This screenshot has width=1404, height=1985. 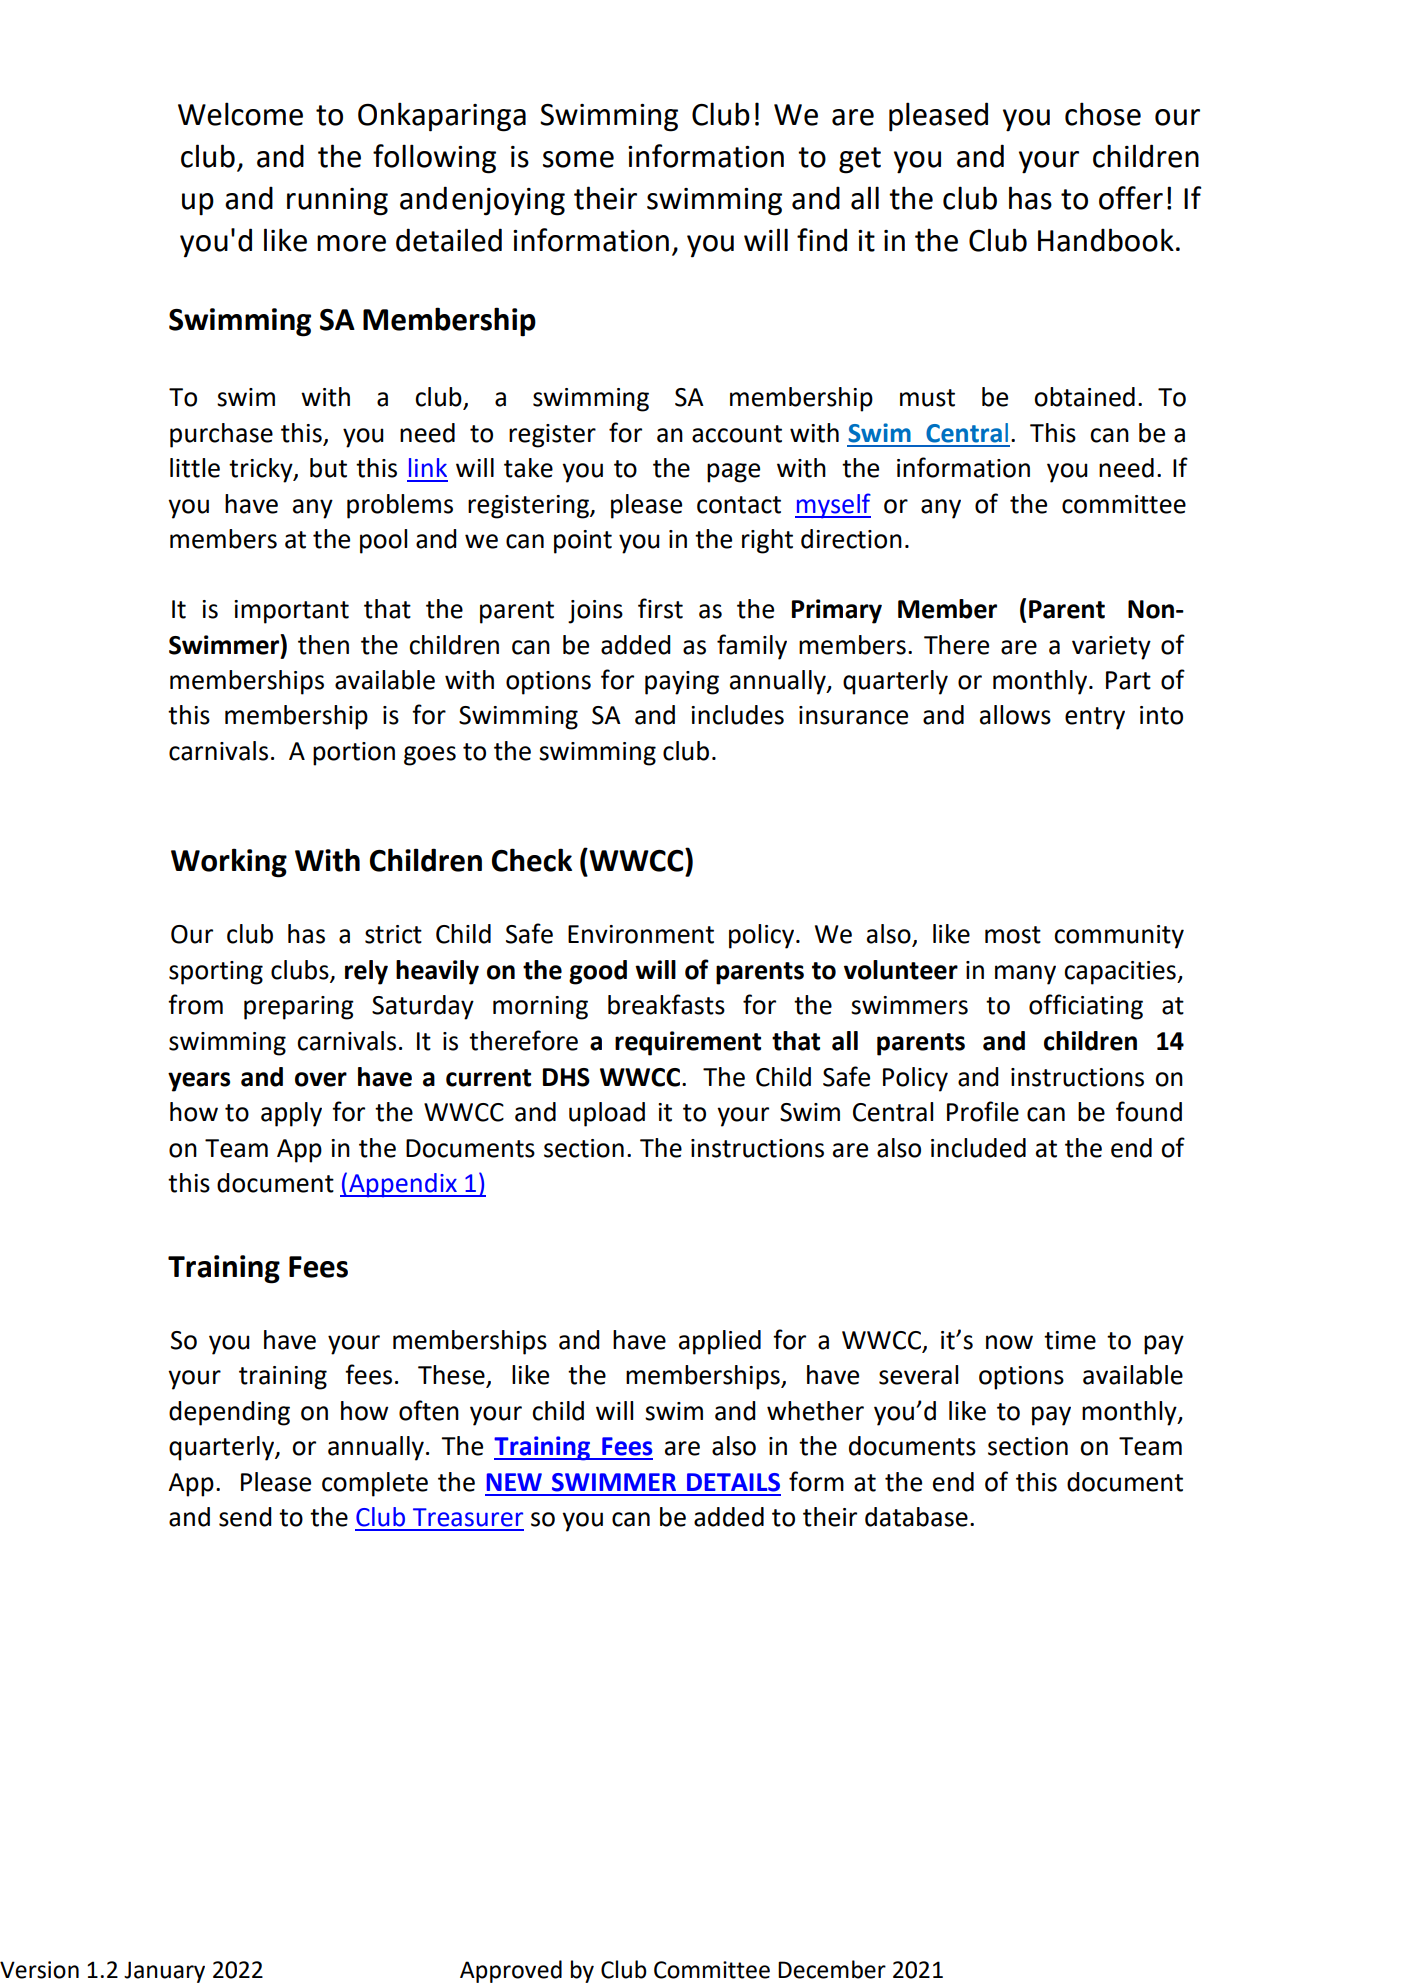 I want to click on Working, so click(x=229, y=863).
